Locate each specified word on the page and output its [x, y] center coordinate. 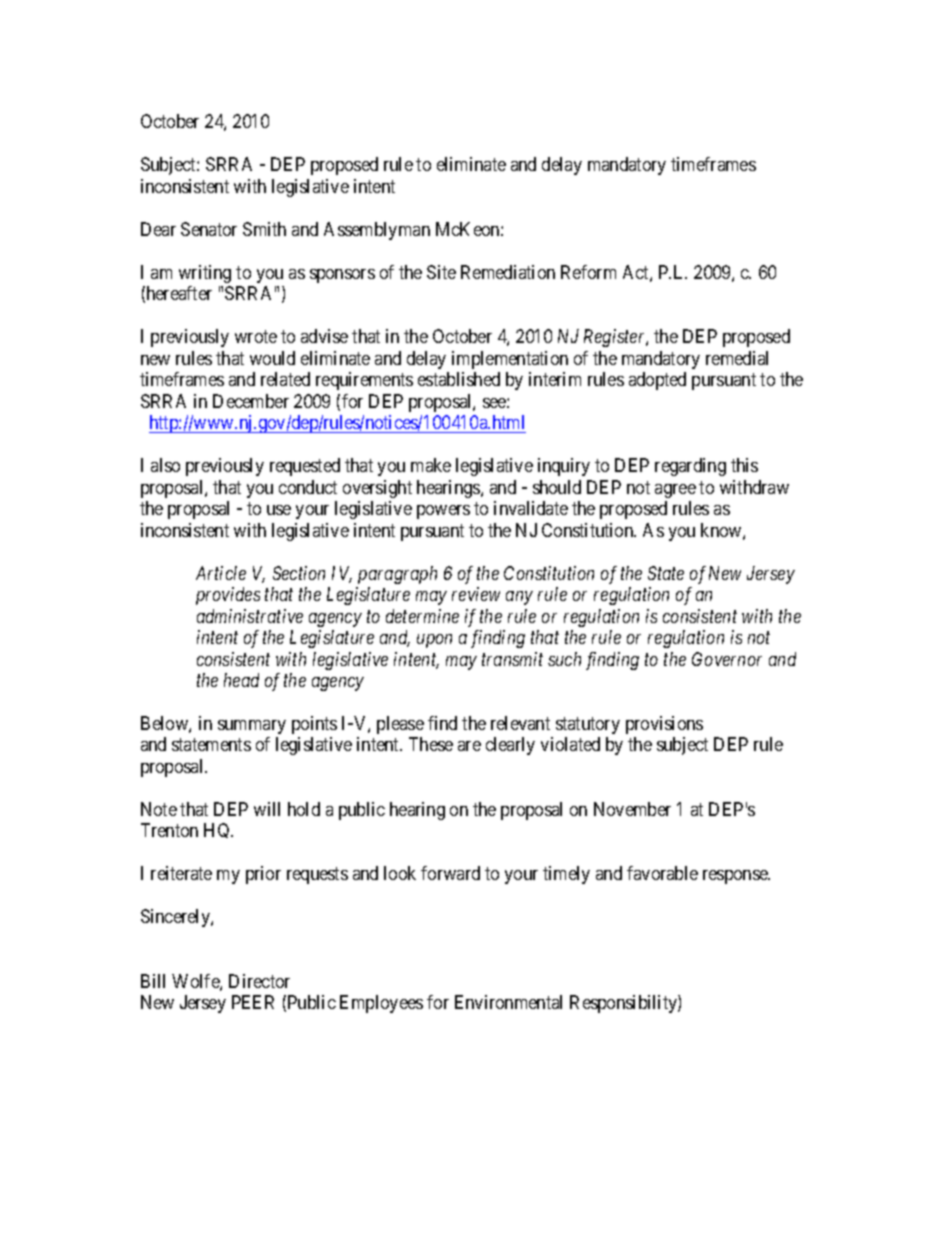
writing [205, 274]
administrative [250, 616]
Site [441, 272]
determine [422, 616]
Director [259, 981]
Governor [727, 659]
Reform [588, 272]
